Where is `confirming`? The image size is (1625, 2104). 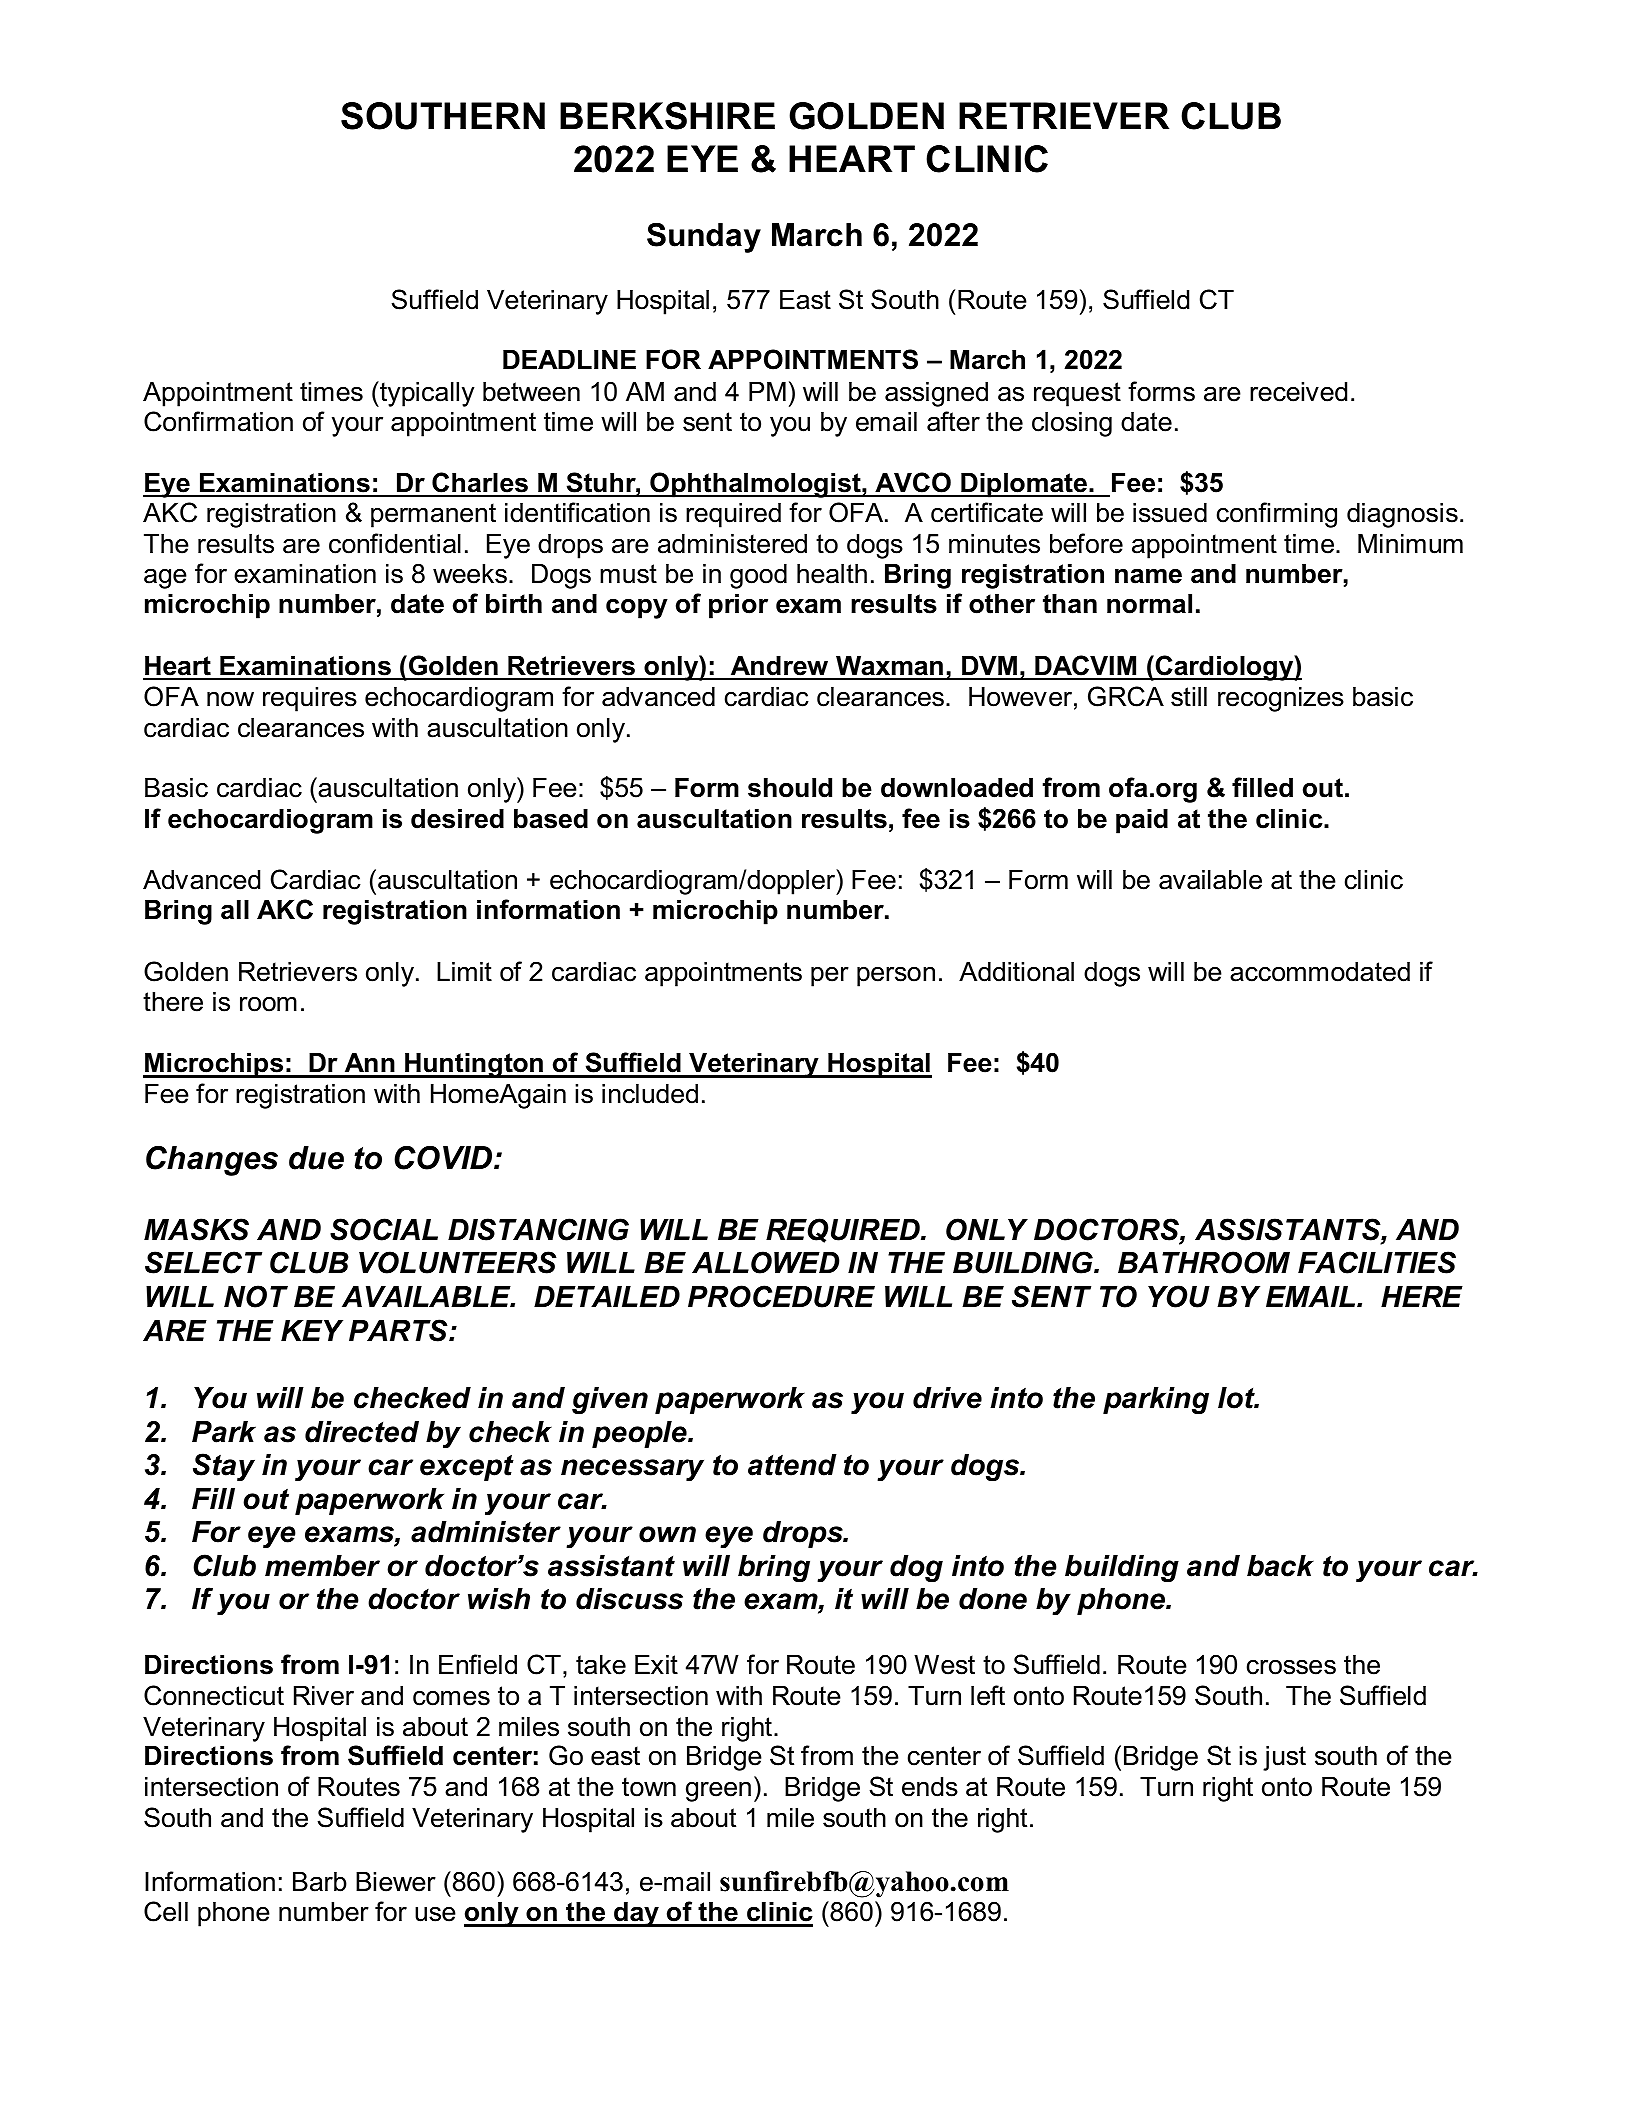
confirming is located at coordinates (1277, 515).
